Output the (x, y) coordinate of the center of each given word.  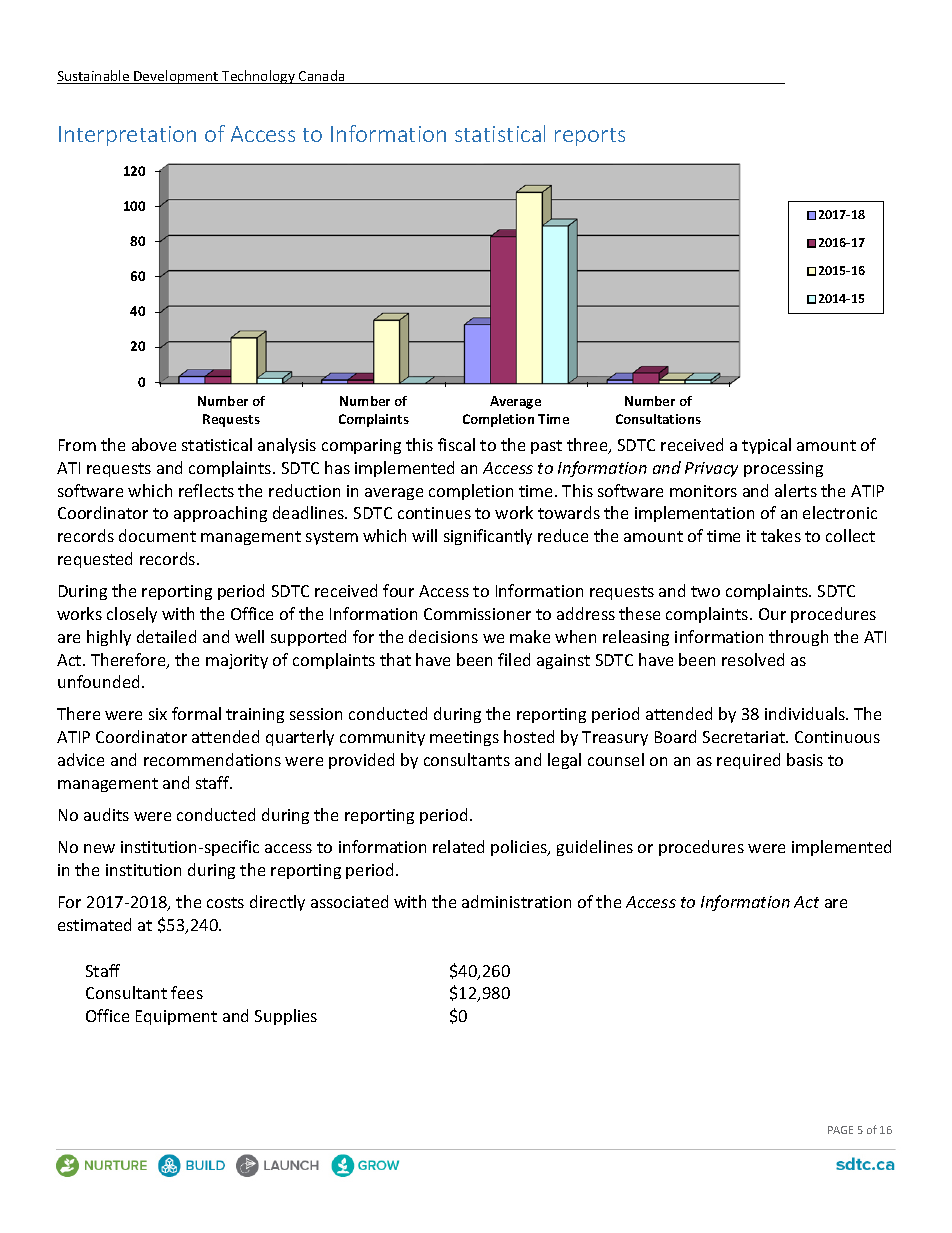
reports (590, 137)
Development (176, 77)
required (748, 761)
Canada (322, 77)
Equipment (176, 1017)
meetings (464, 738)
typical (766, 446)
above (154, 444)
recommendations (212, 759)
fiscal (456, 444)
